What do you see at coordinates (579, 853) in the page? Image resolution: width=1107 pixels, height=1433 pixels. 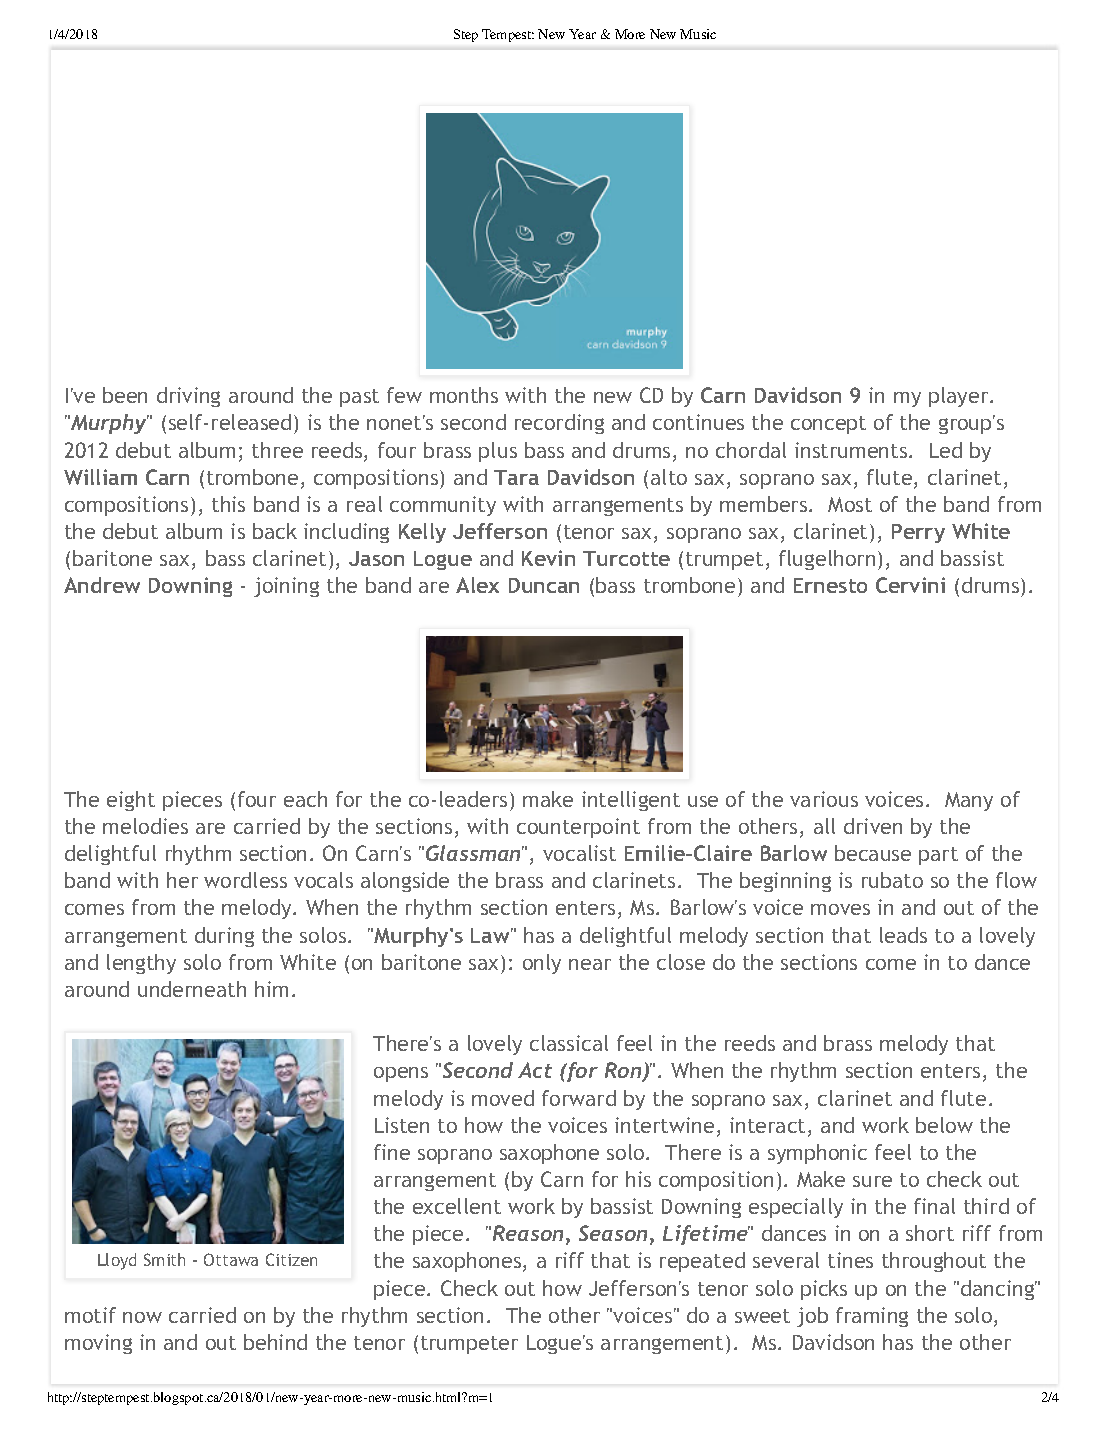 I see `vocalist` at bounding box center [579, 853].
